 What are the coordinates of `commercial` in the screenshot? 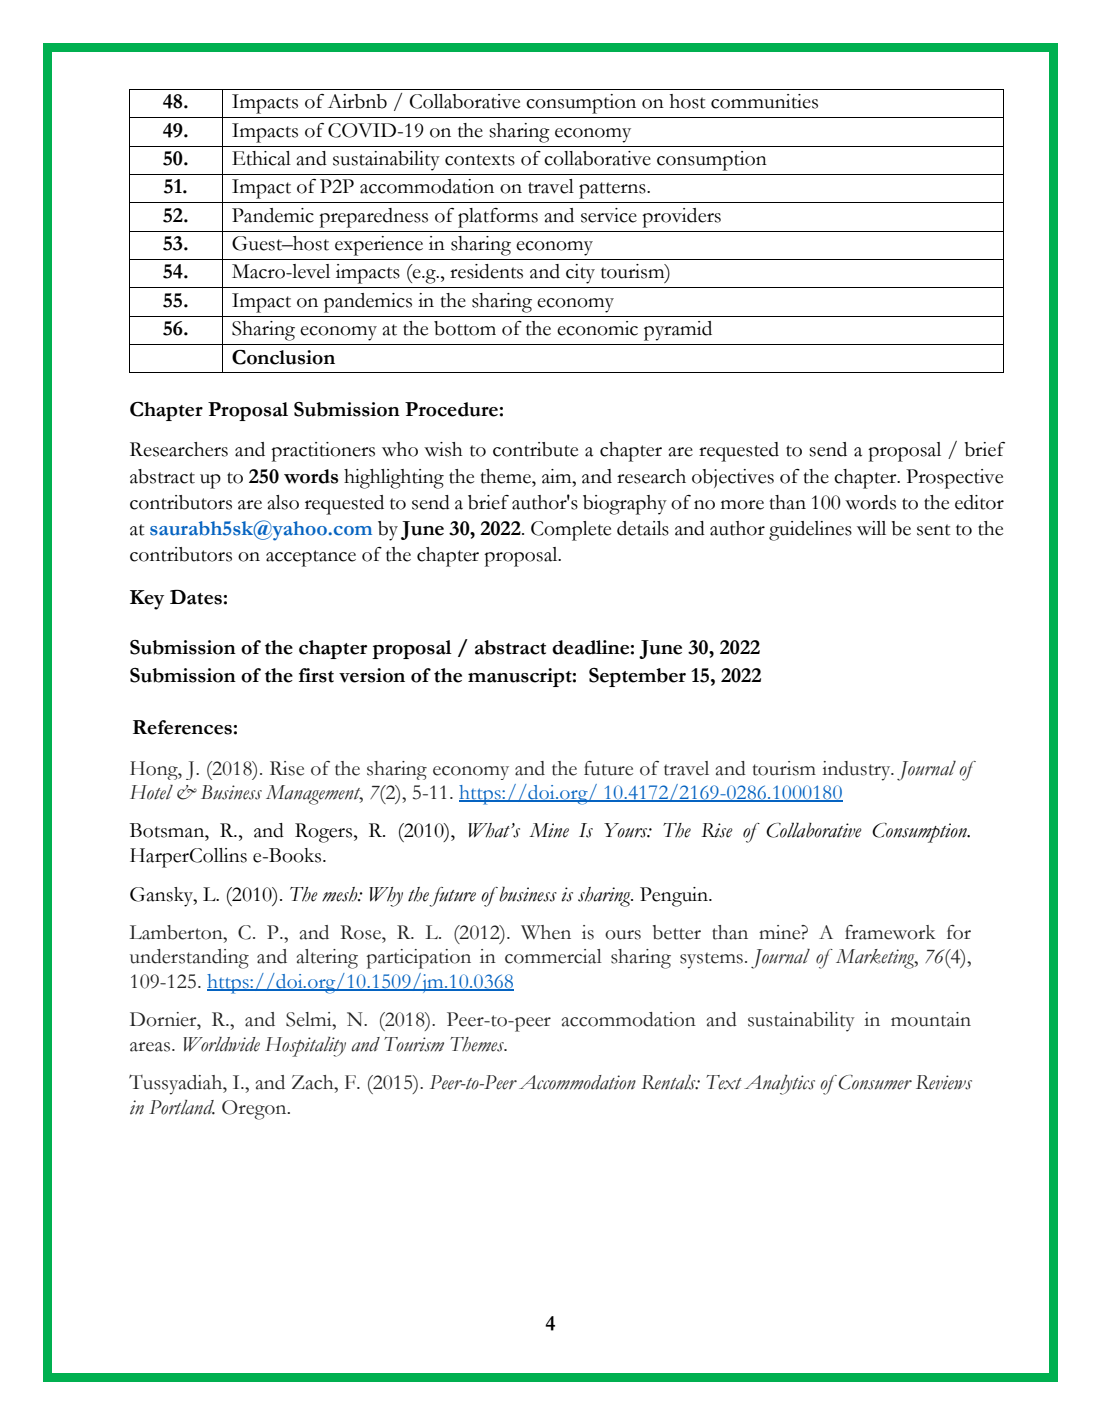 It's located at (553, 956).
